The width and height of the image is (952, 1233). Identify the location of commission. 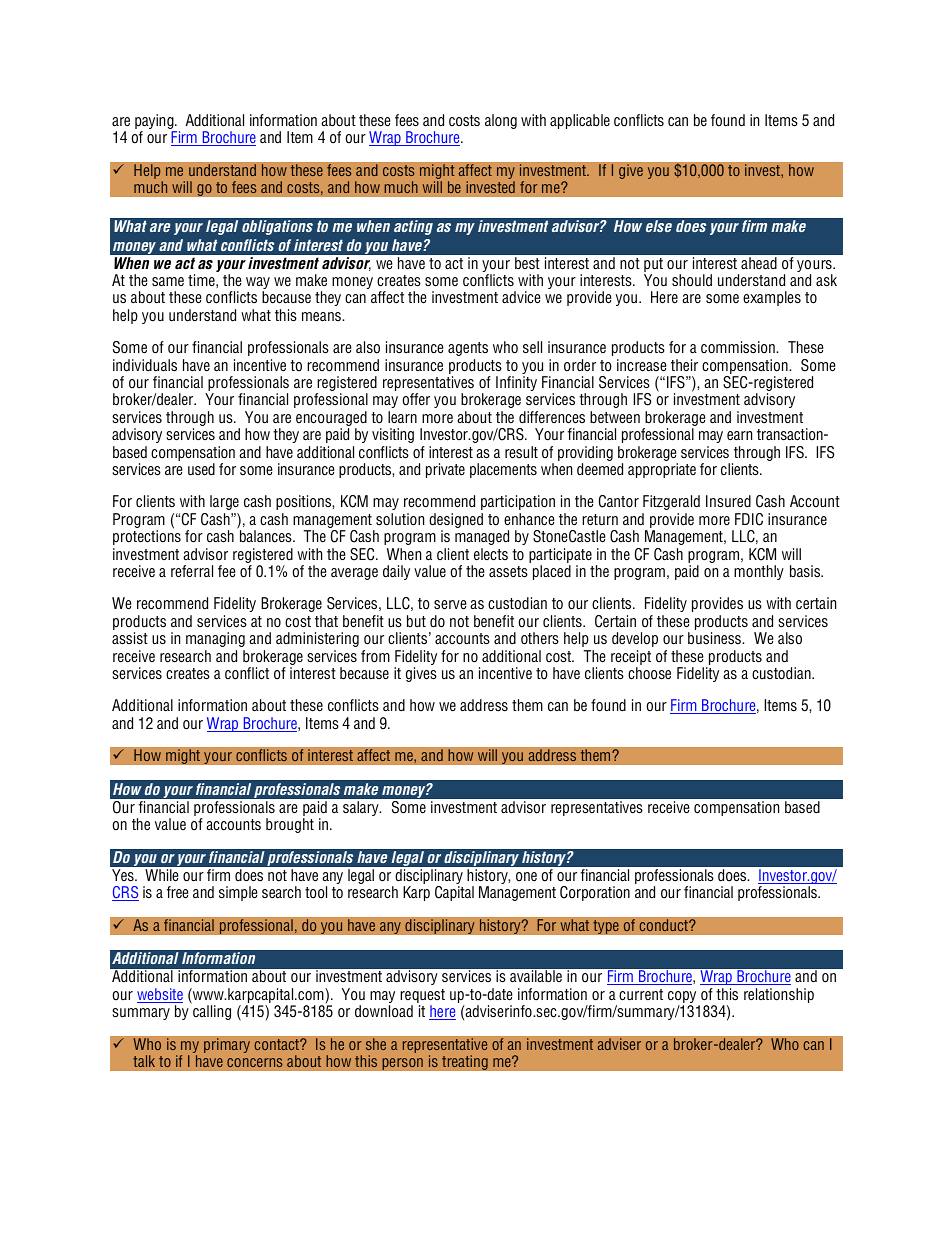
(739, 347).
